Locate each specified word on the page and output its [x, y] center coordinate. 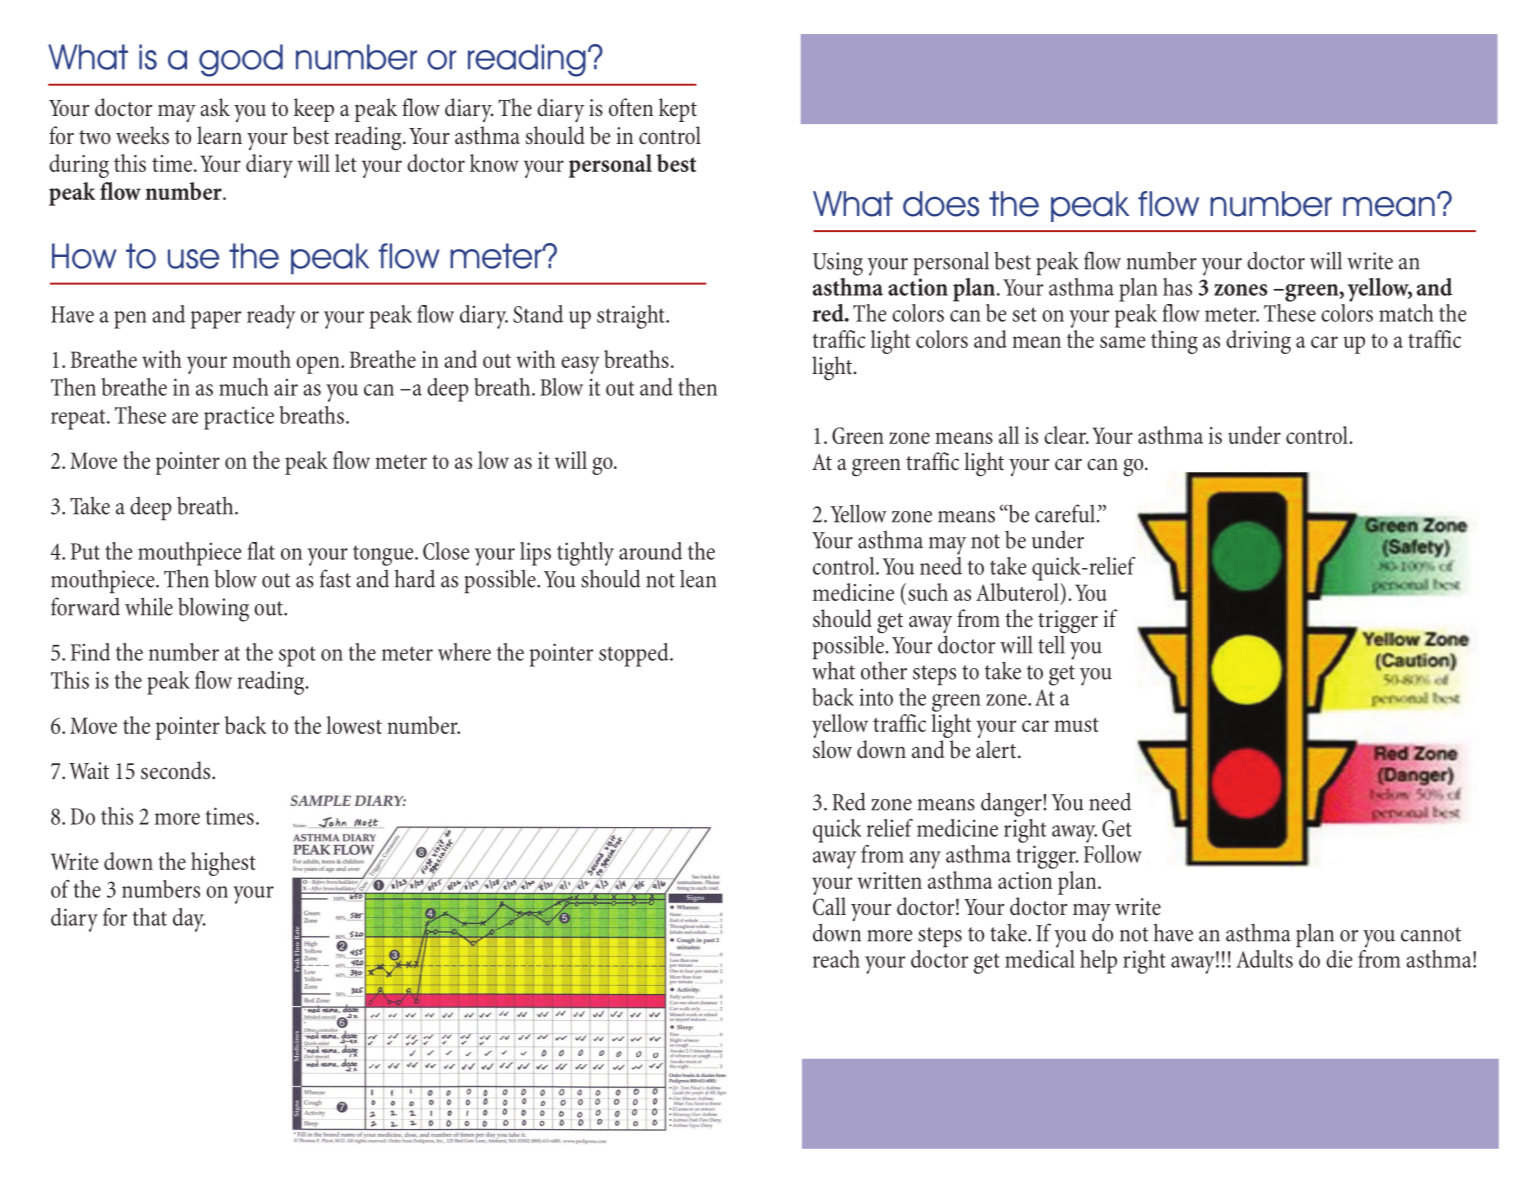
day [189, 920]
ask [215, 107]
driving [1258, 342]
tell [1051, 643]
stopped [635, 655]
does [941, 204]
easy [580, 365]
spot [297, 656]
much [244, 387]
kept [678, 110]
